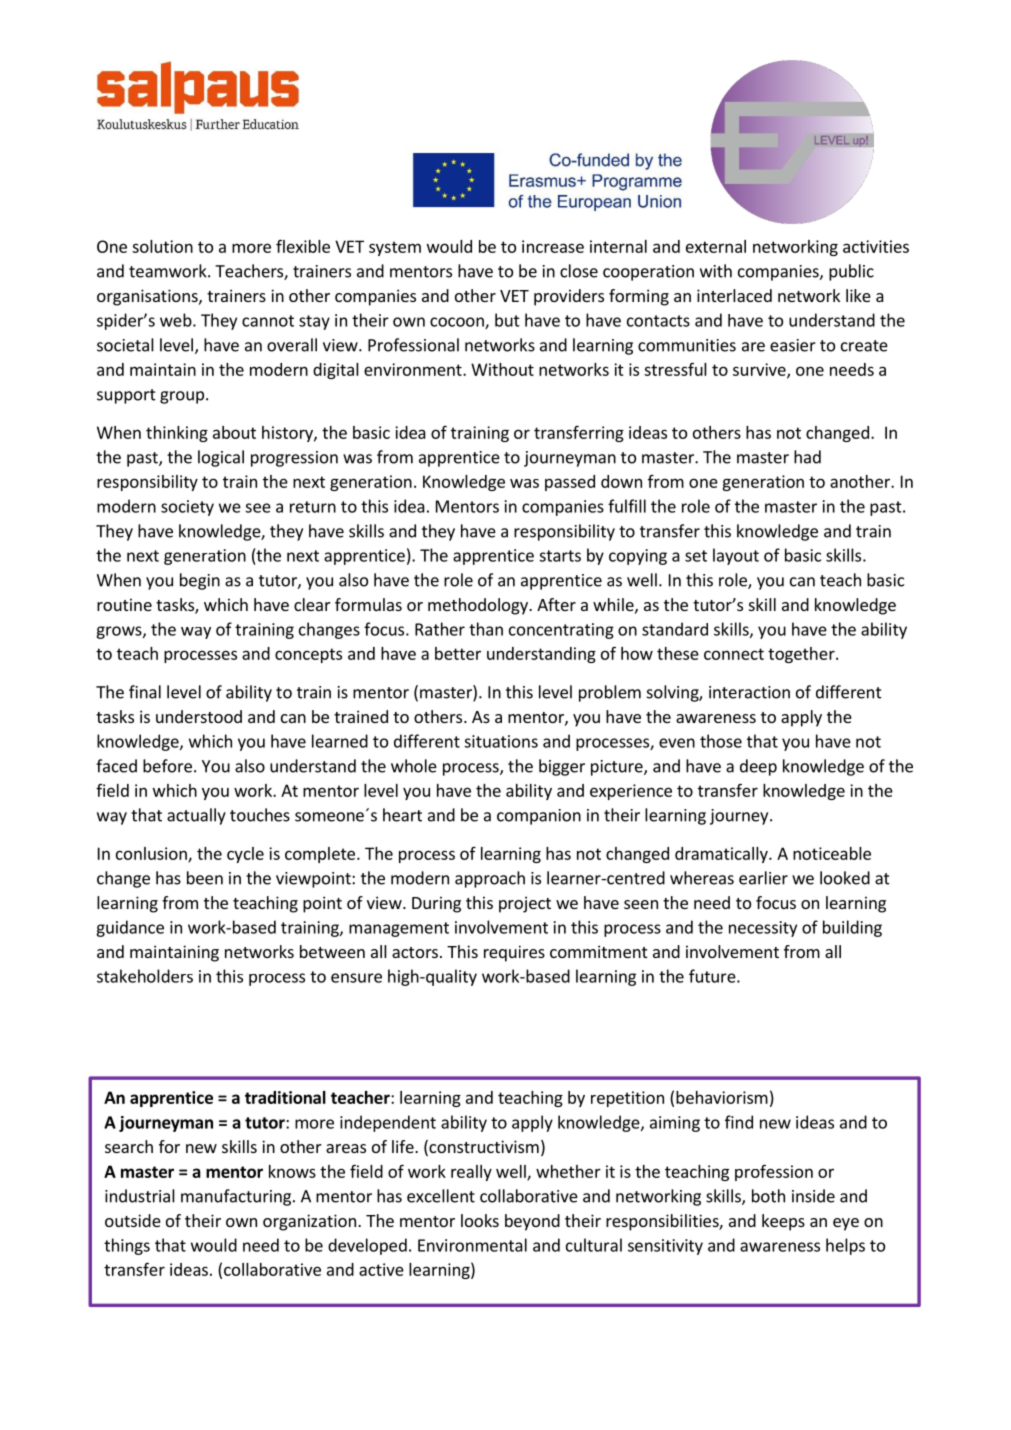 This image has height=1430, width=1011. What do you see at coordinates (763, 929) in the image?
I see `necessity` at bounding box center [763, 929].
